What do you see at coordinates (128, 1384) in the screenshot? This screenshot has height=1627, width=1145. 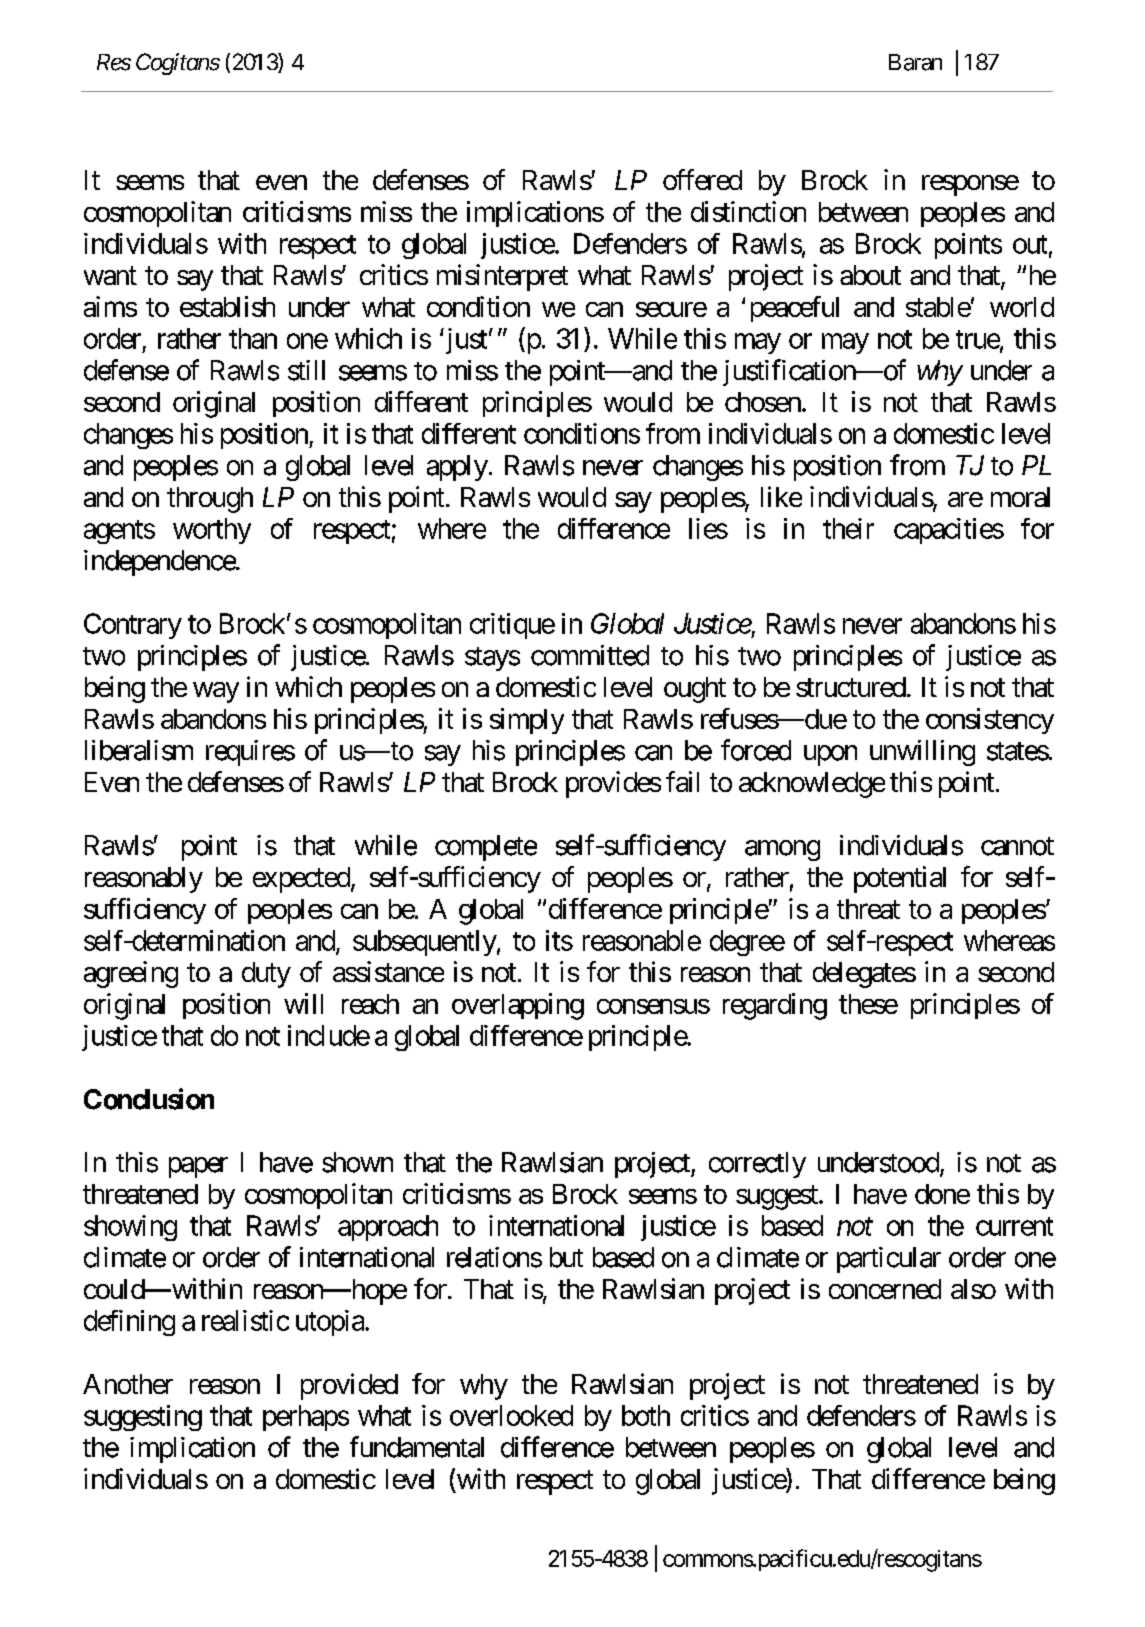 I see `Another` at bounding box center [128, 1384].
